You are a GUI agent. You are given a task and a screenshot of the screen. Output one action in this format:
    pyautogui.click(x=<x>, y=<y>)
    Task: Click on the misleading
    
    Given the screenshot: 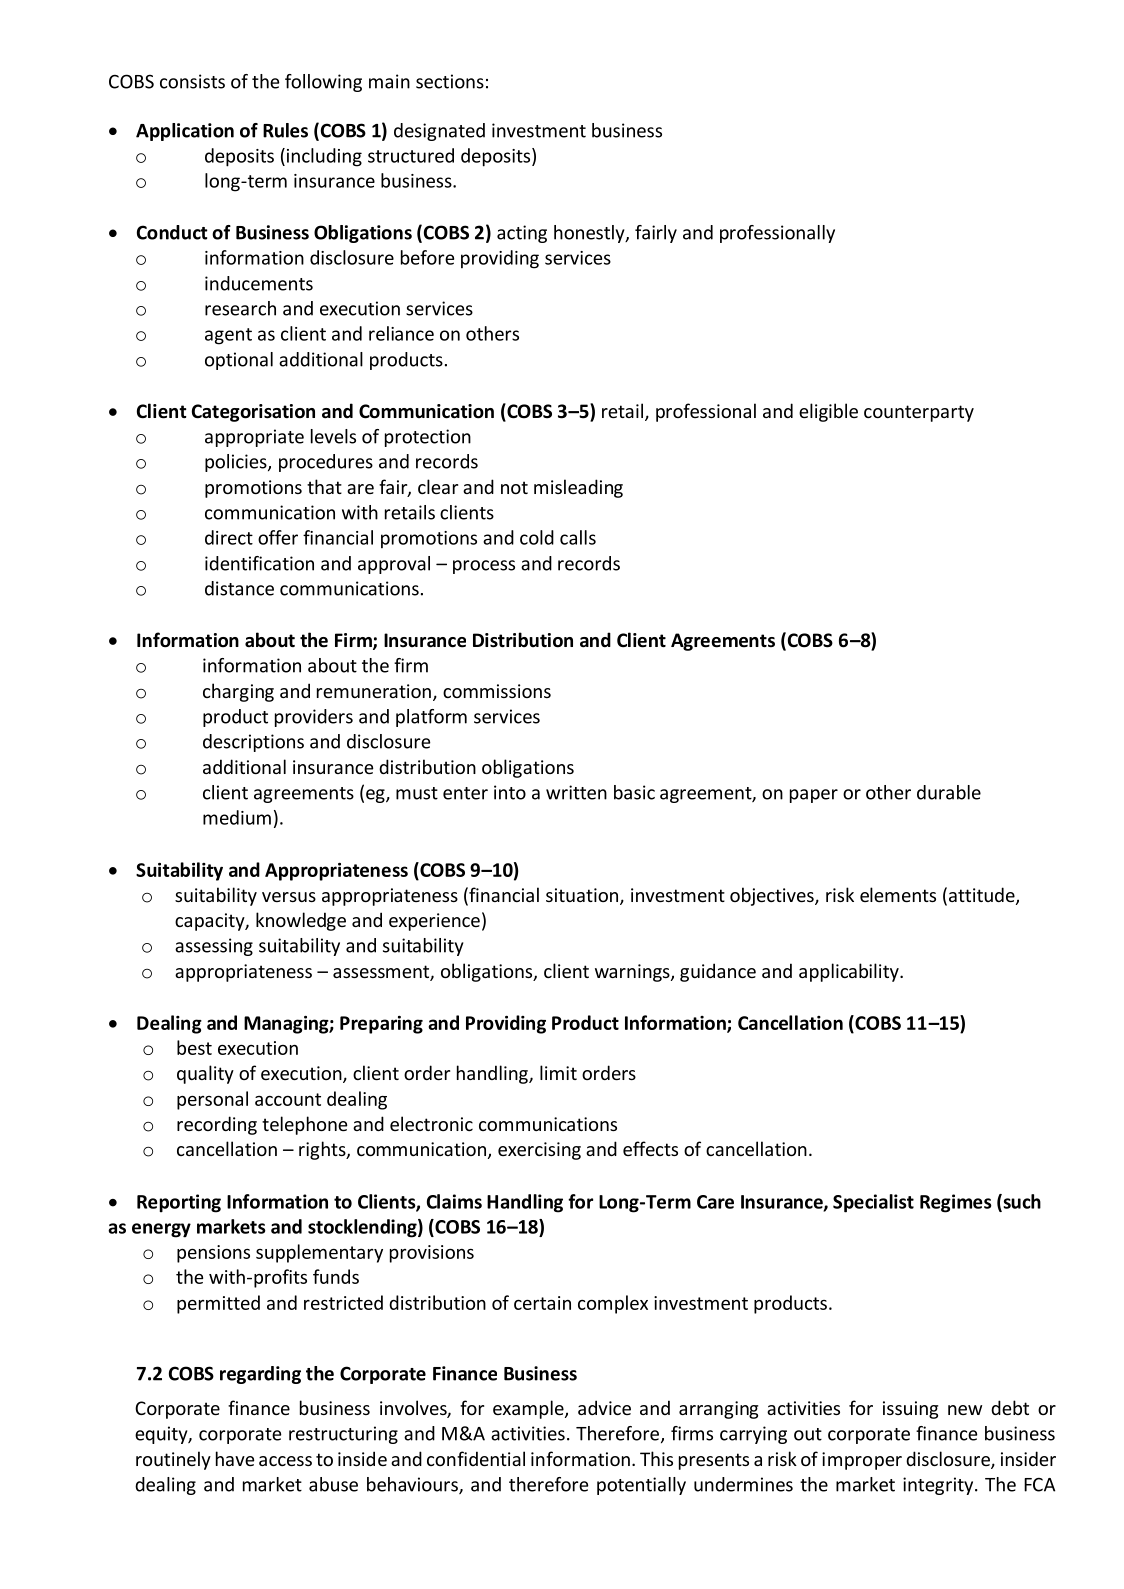 What is the action you would take?
    pyautogui.click(x=578, y=488)
